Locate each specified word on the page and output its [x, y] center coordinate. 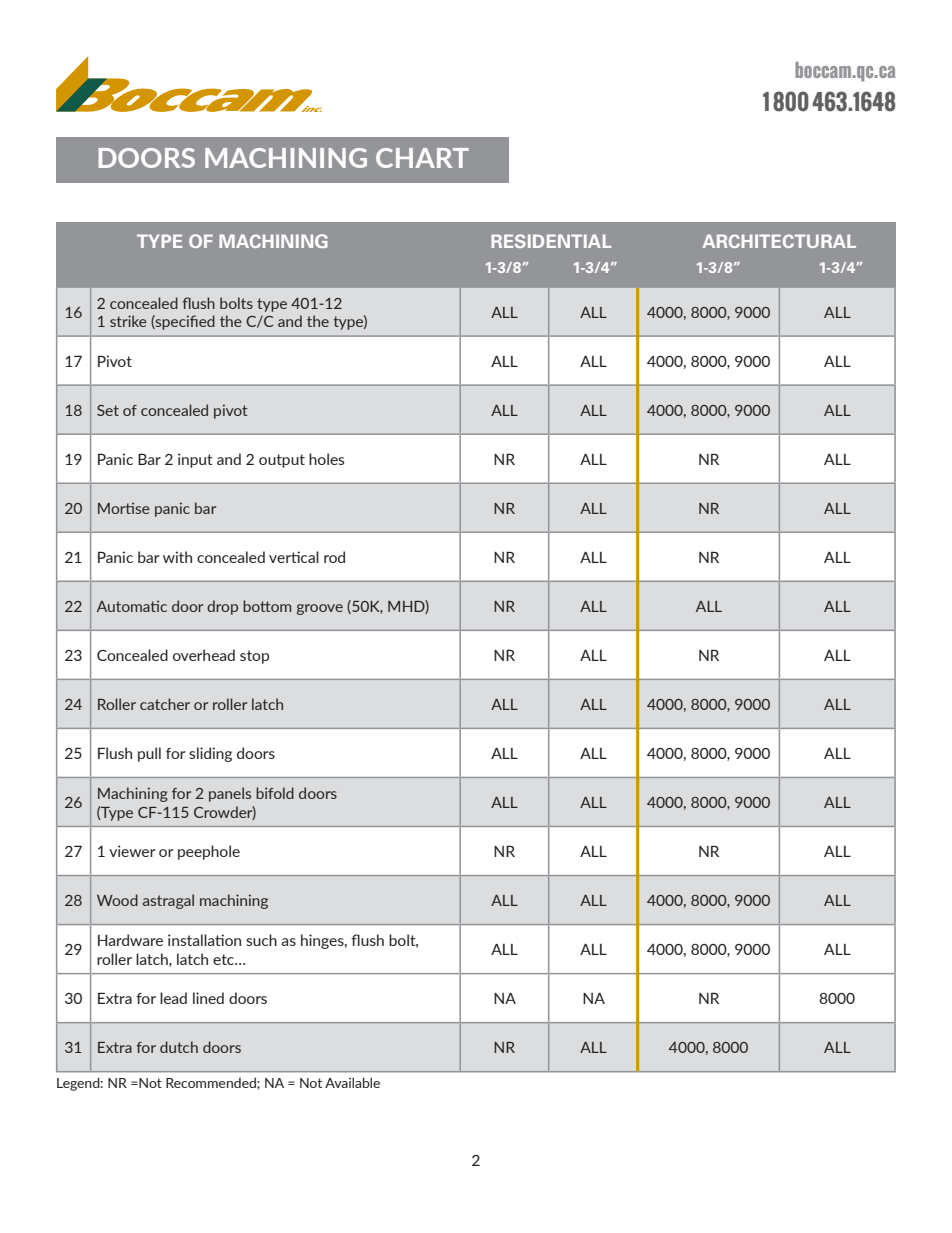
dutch [179, 1047]
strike [128, 321]
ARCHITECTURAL [779, 241]
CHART [422, 158]
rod [334, 557]
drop [222, 607]
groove [320, 609]
